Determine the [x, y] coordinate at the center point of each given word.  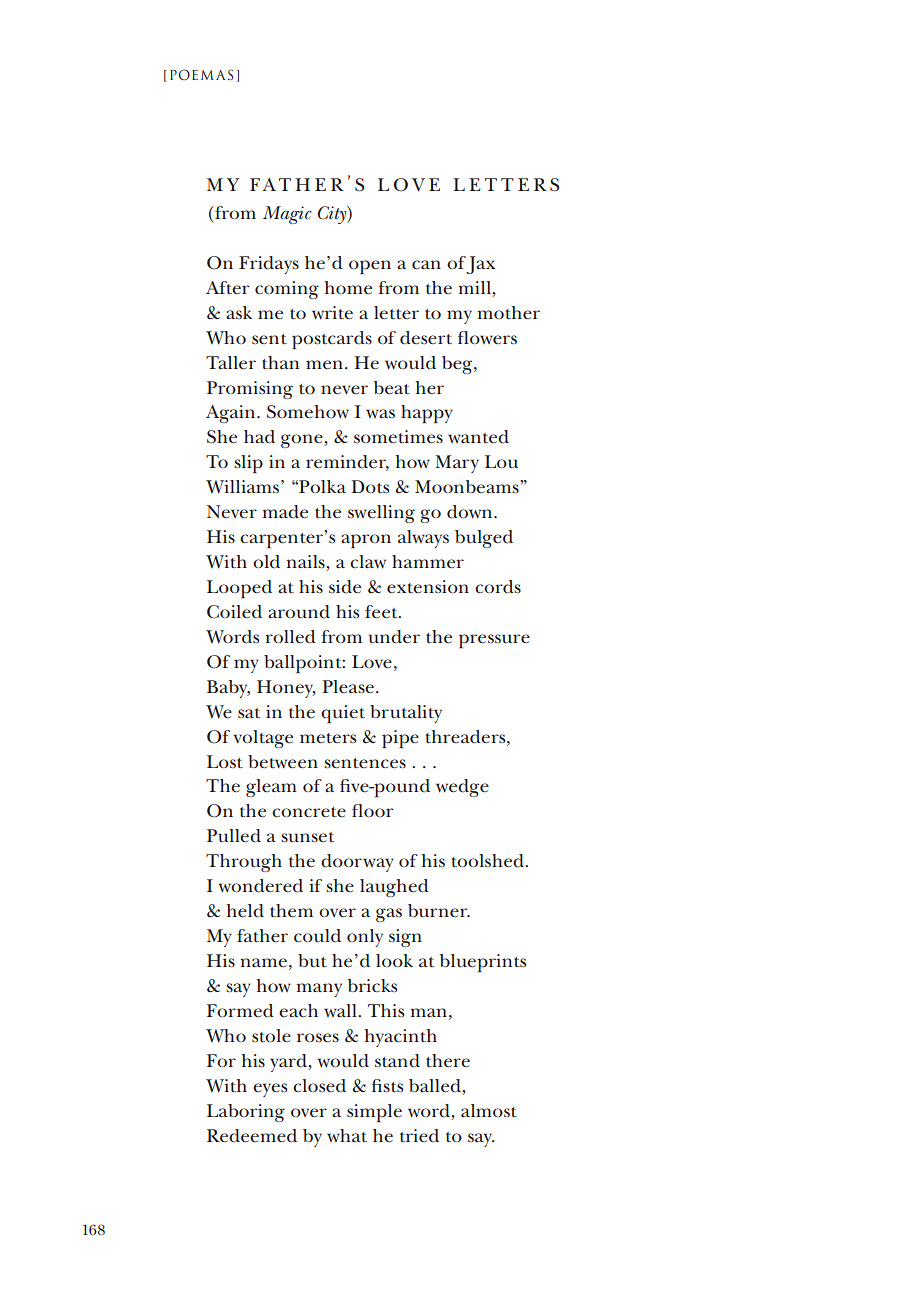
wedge [462, 788]
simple [374, 1113]
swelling [381, 514]
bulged [484, 539]
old [266, 562]
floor [372, 810]
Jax [480, 265]
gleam [271, 788]
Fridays [269, 265]
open [370, 267]
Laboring [246, 1113]
